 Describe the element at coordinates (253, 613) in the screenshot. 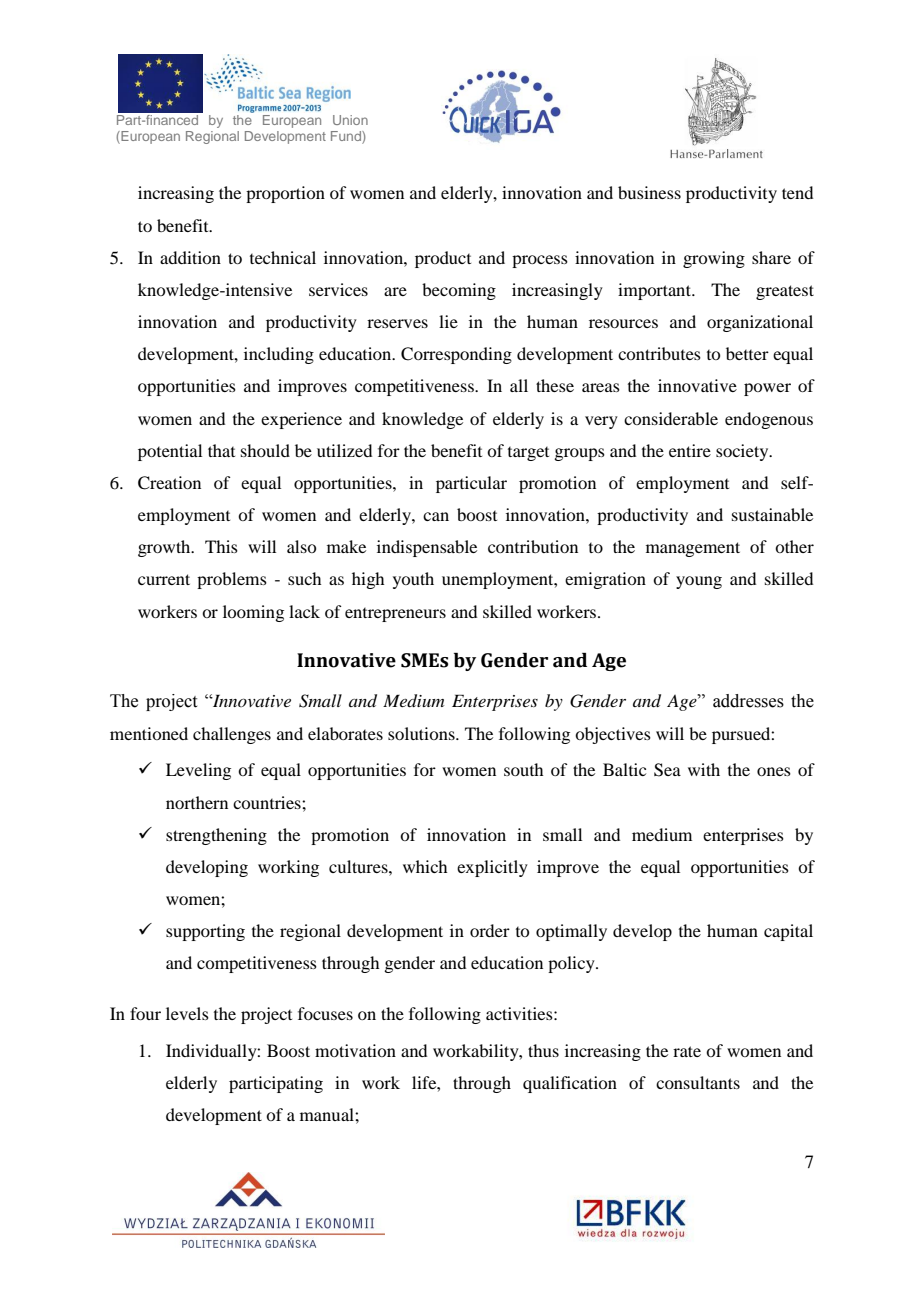

I see `looming` at that location.
